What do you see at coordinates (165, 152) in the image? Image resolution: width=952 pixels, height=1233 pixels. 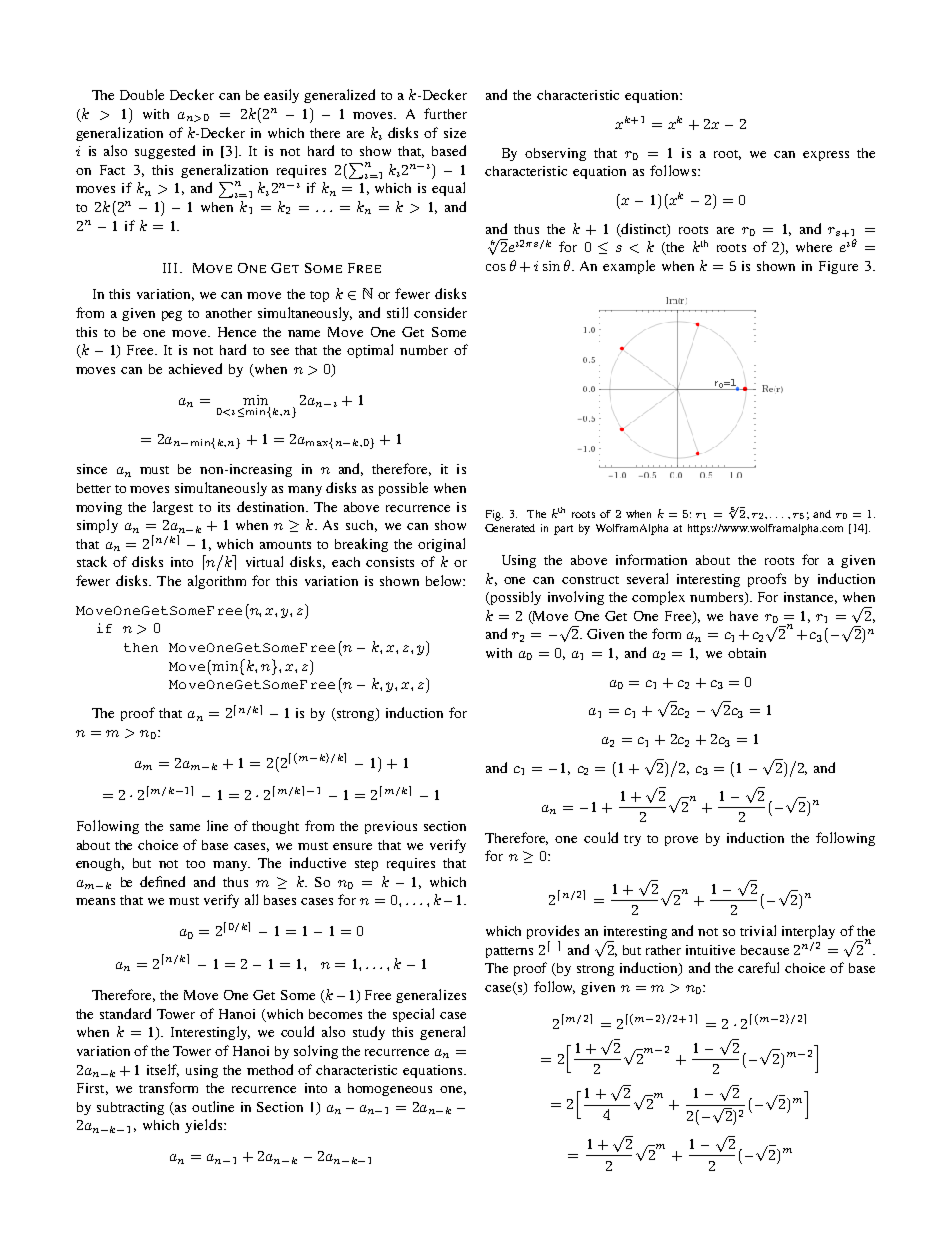 I see `suggested` at bounding box center [165, 152].
